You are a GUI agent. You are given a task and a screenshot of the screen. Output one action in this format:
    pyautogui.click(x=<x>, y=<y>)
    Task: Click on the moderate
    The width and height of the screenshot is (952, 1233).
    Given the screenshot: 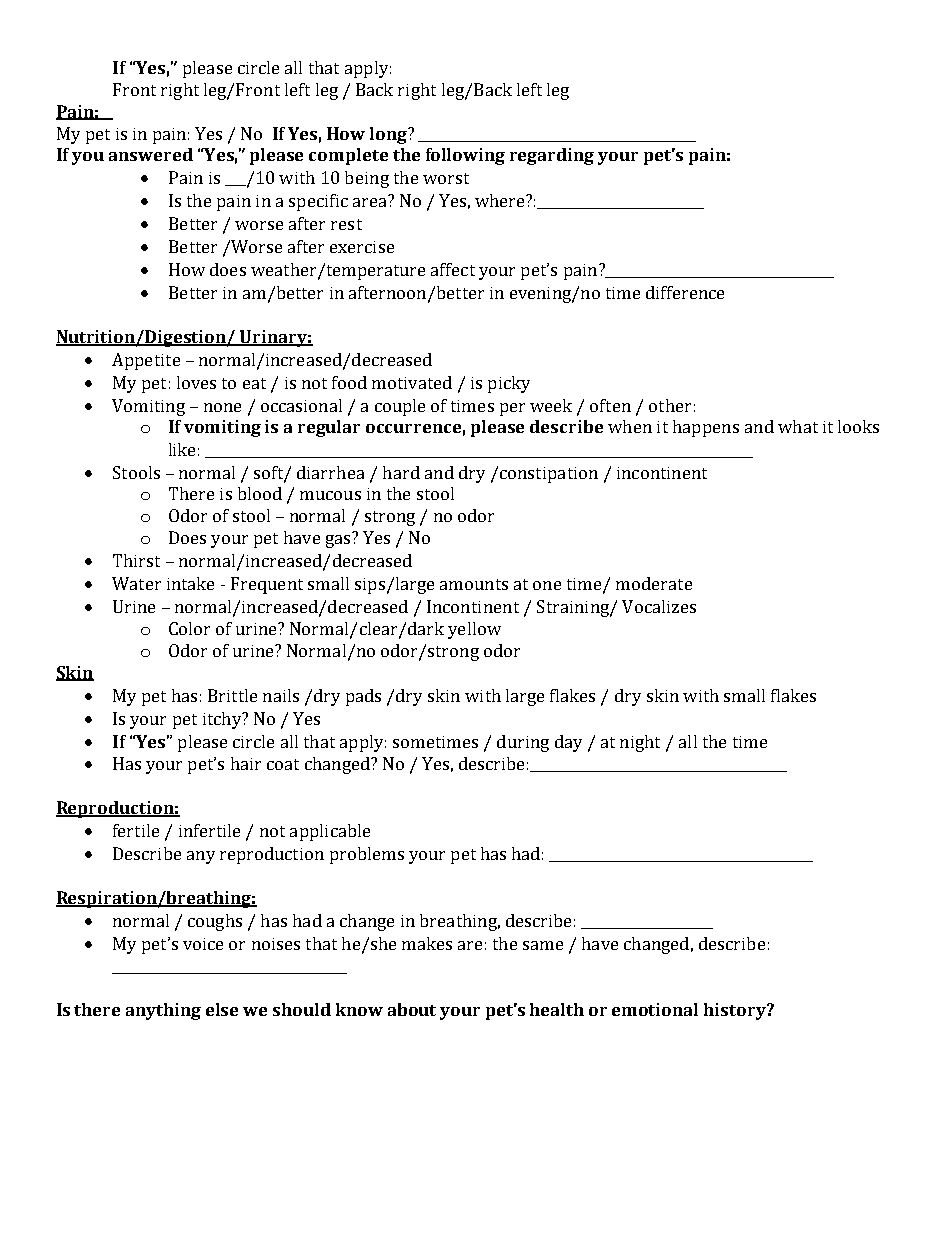 What is the action you would take?
    pyautogui.click(x=654, y=583)
